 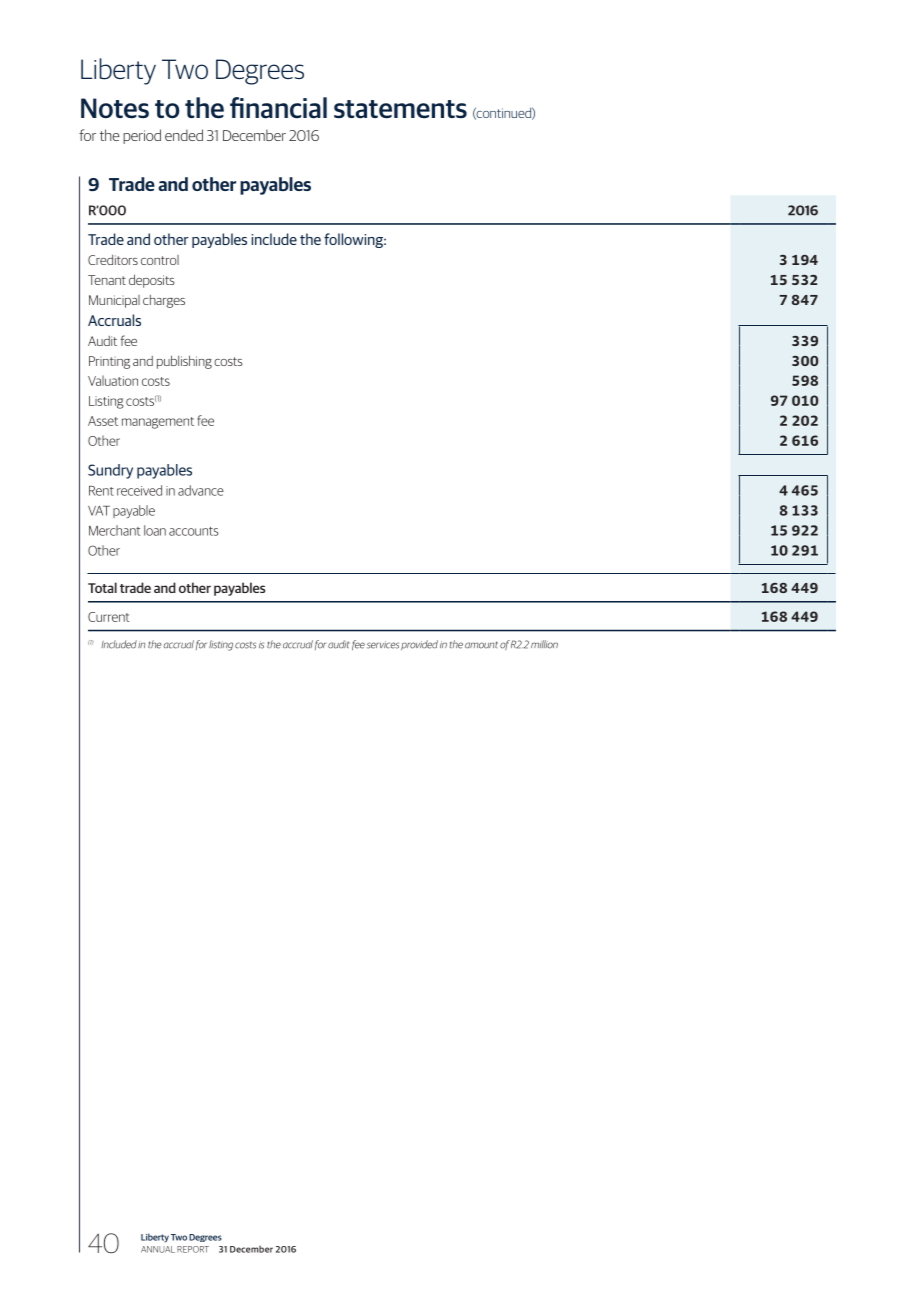 I want to click on Total, so click(x=102, y=587).
